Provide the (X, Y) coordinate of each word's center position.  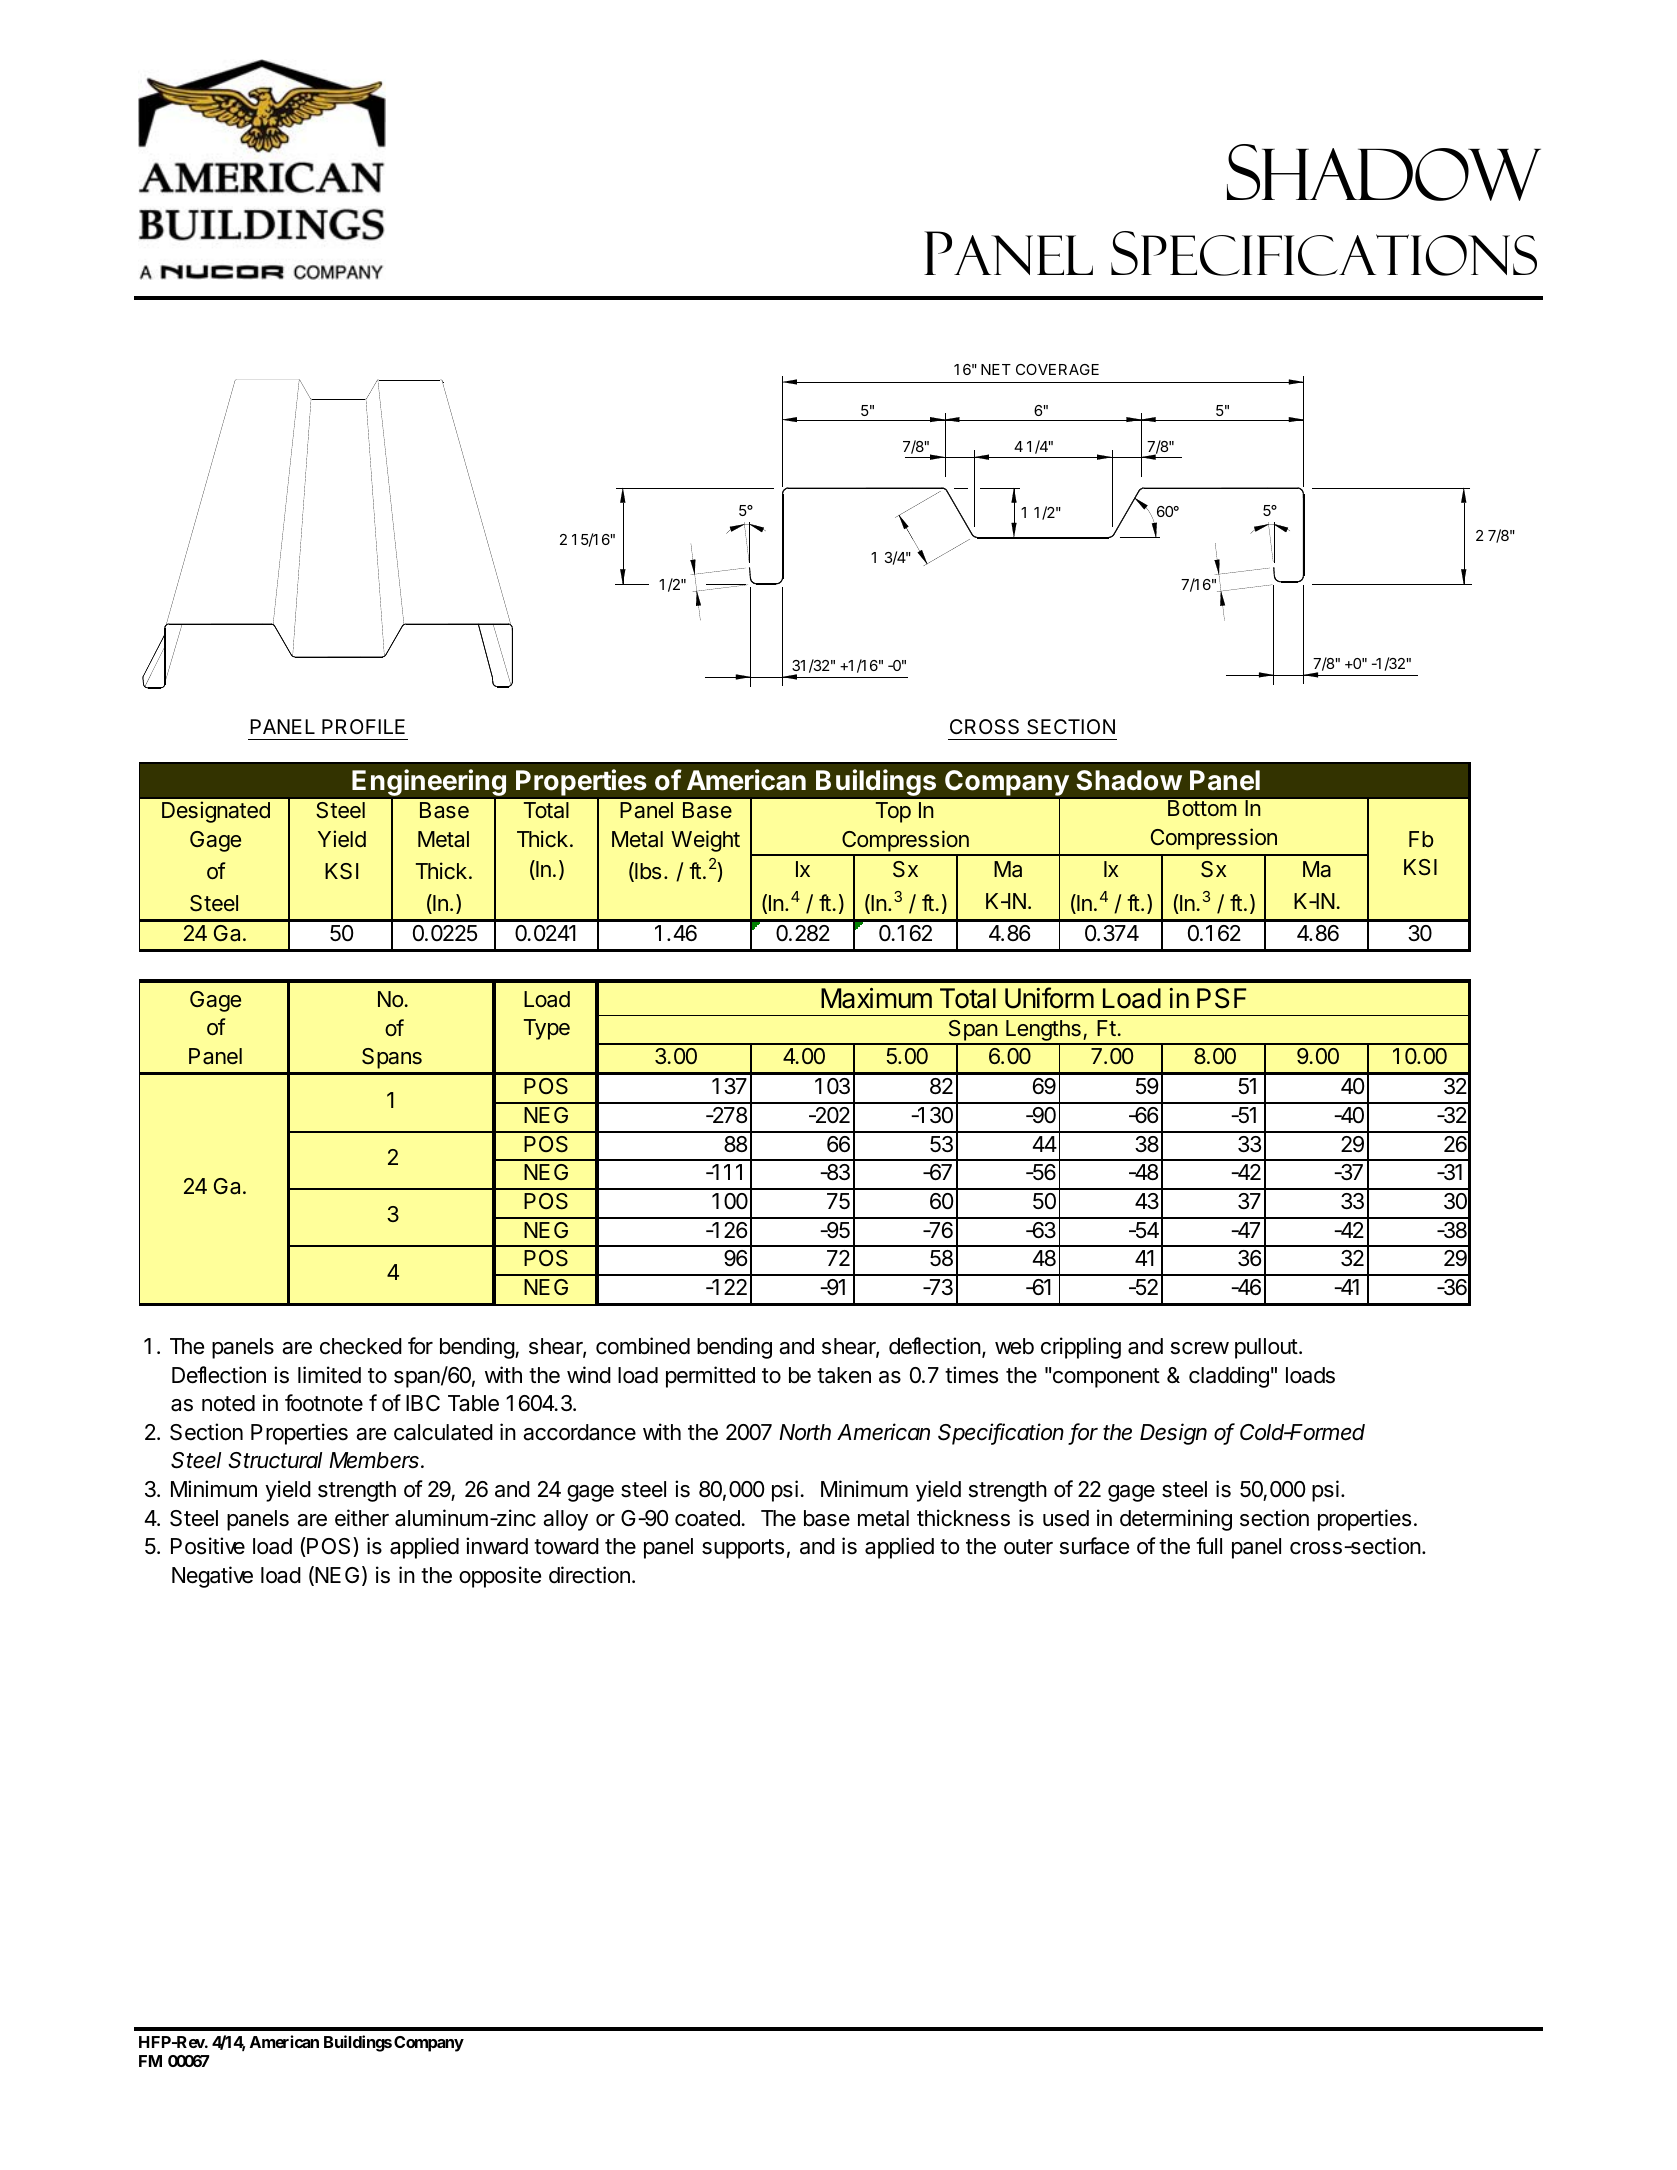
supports (743, 1549)
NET (996, 369)
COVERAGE (1057, 369)
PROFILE (363, 726)
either (362, 1518)
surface (1094, 1546)
